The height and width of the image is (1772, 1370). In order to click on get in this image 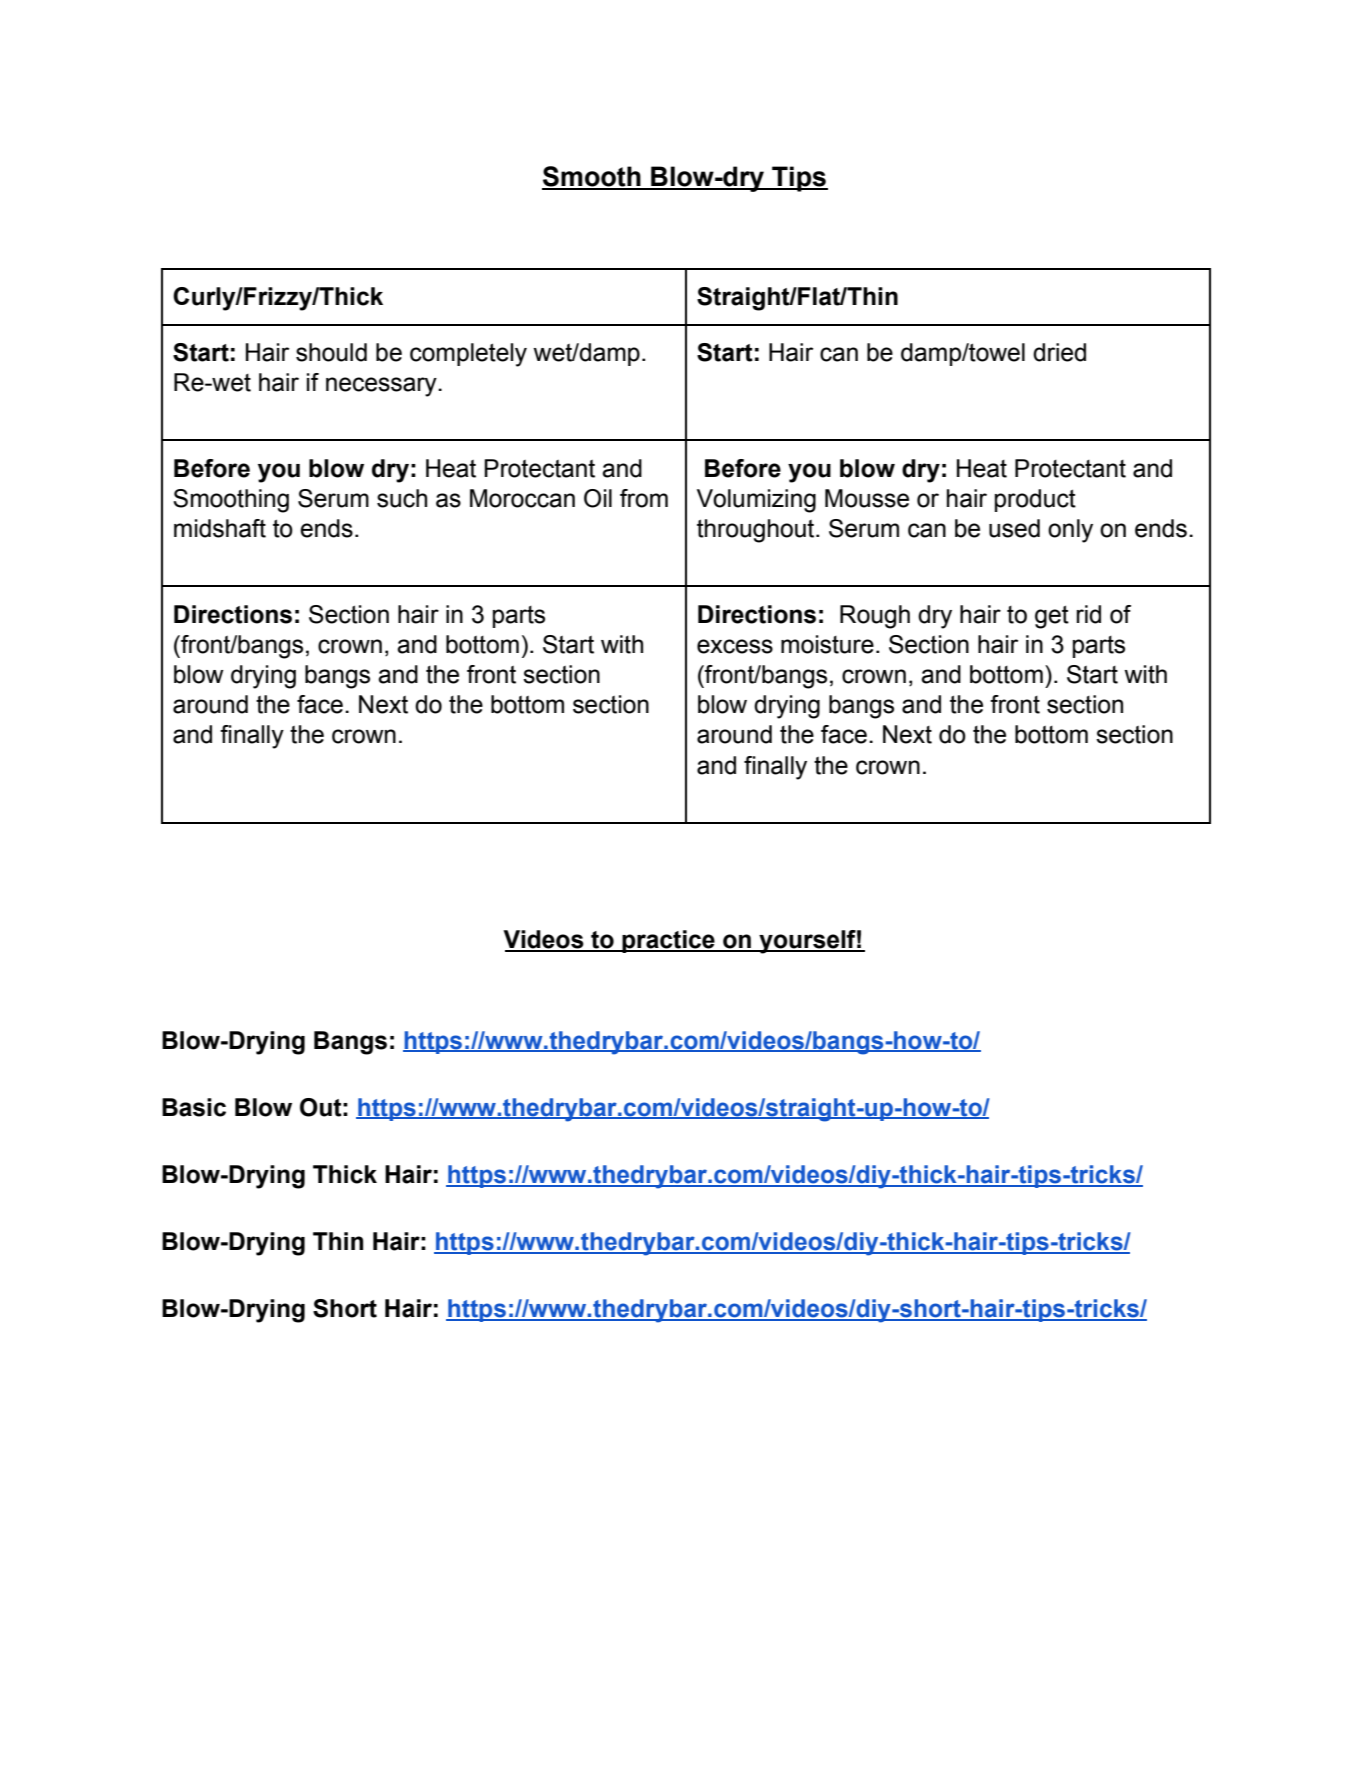, I will do `click(1052, 617)`.
